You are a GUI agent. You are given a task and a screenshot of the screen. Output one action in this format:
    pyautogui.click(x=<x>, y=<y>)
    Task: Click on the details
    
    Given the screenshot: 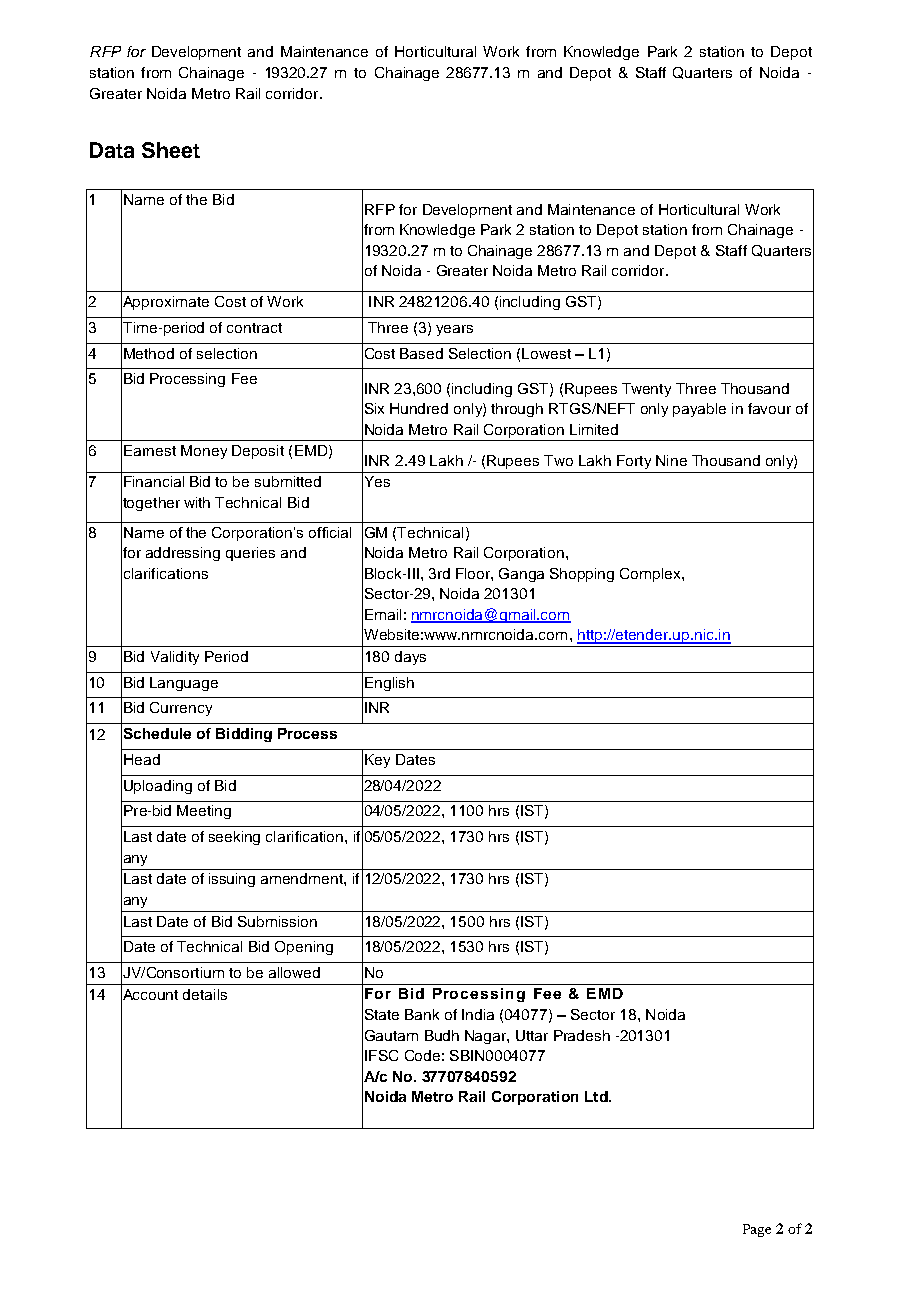 What is the action you would take?
    pyautogui.click(x=205, y=994)
